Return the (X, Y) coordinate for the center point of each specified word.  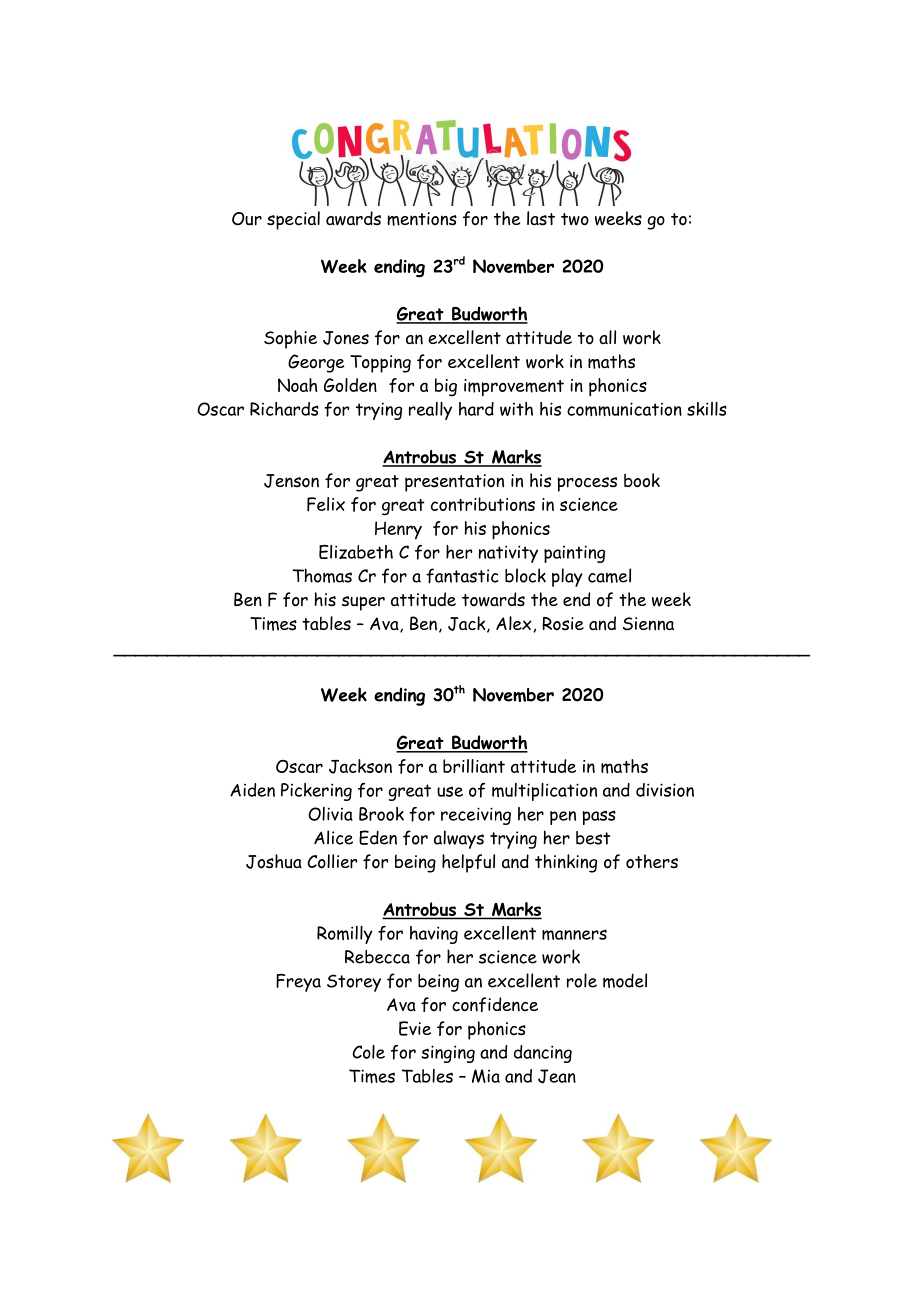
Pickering (316, 792)
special (293, 220)
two (575, 219)
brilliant (474, 766)
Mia (486, 1076)
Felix (326, 504)
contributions (483, 504)
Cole (368, 1052)
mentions (422, 219)
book (642, 480)
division (665, 790)
